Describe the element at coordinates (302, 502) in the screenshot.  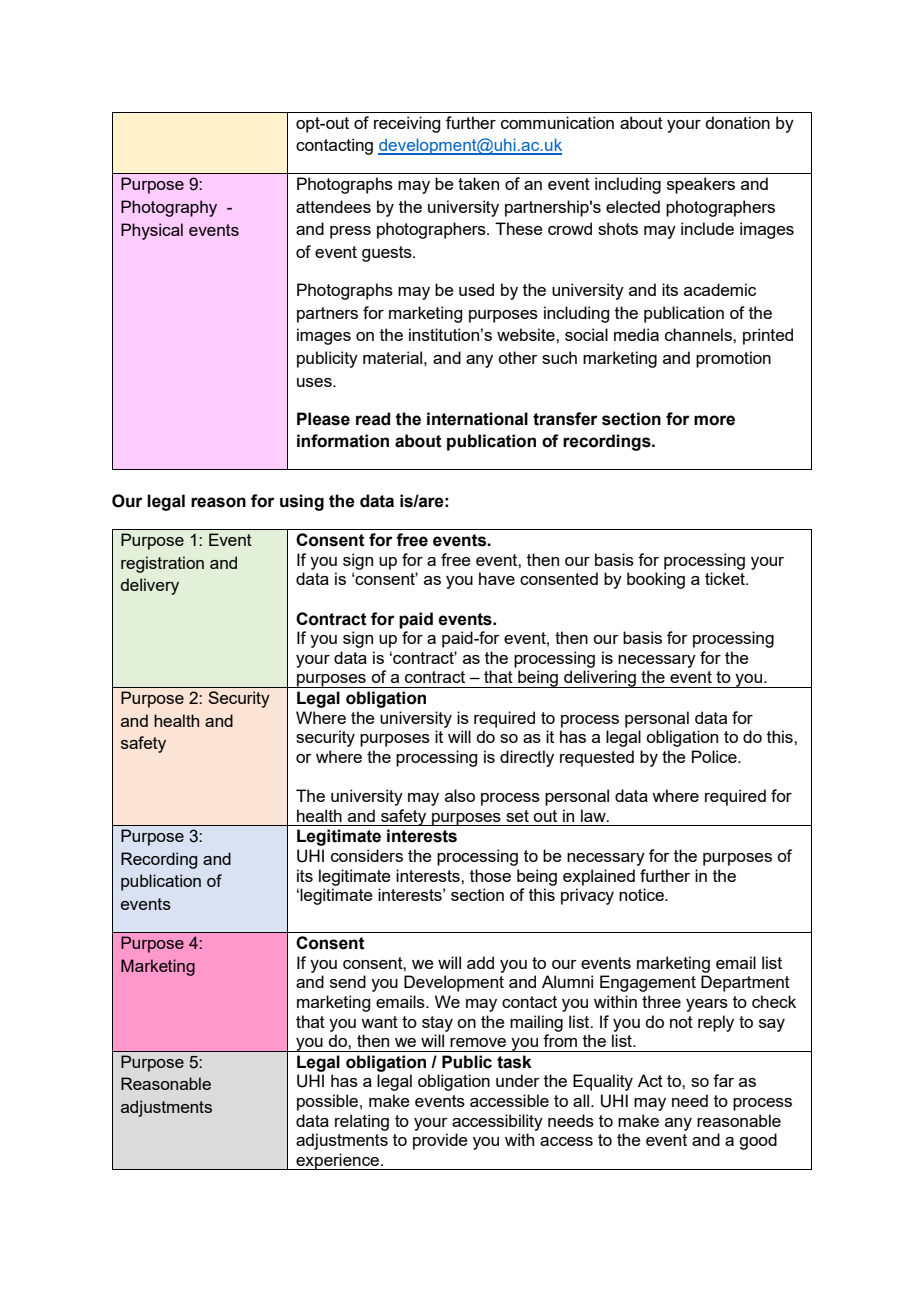
I see `using` at that location.
